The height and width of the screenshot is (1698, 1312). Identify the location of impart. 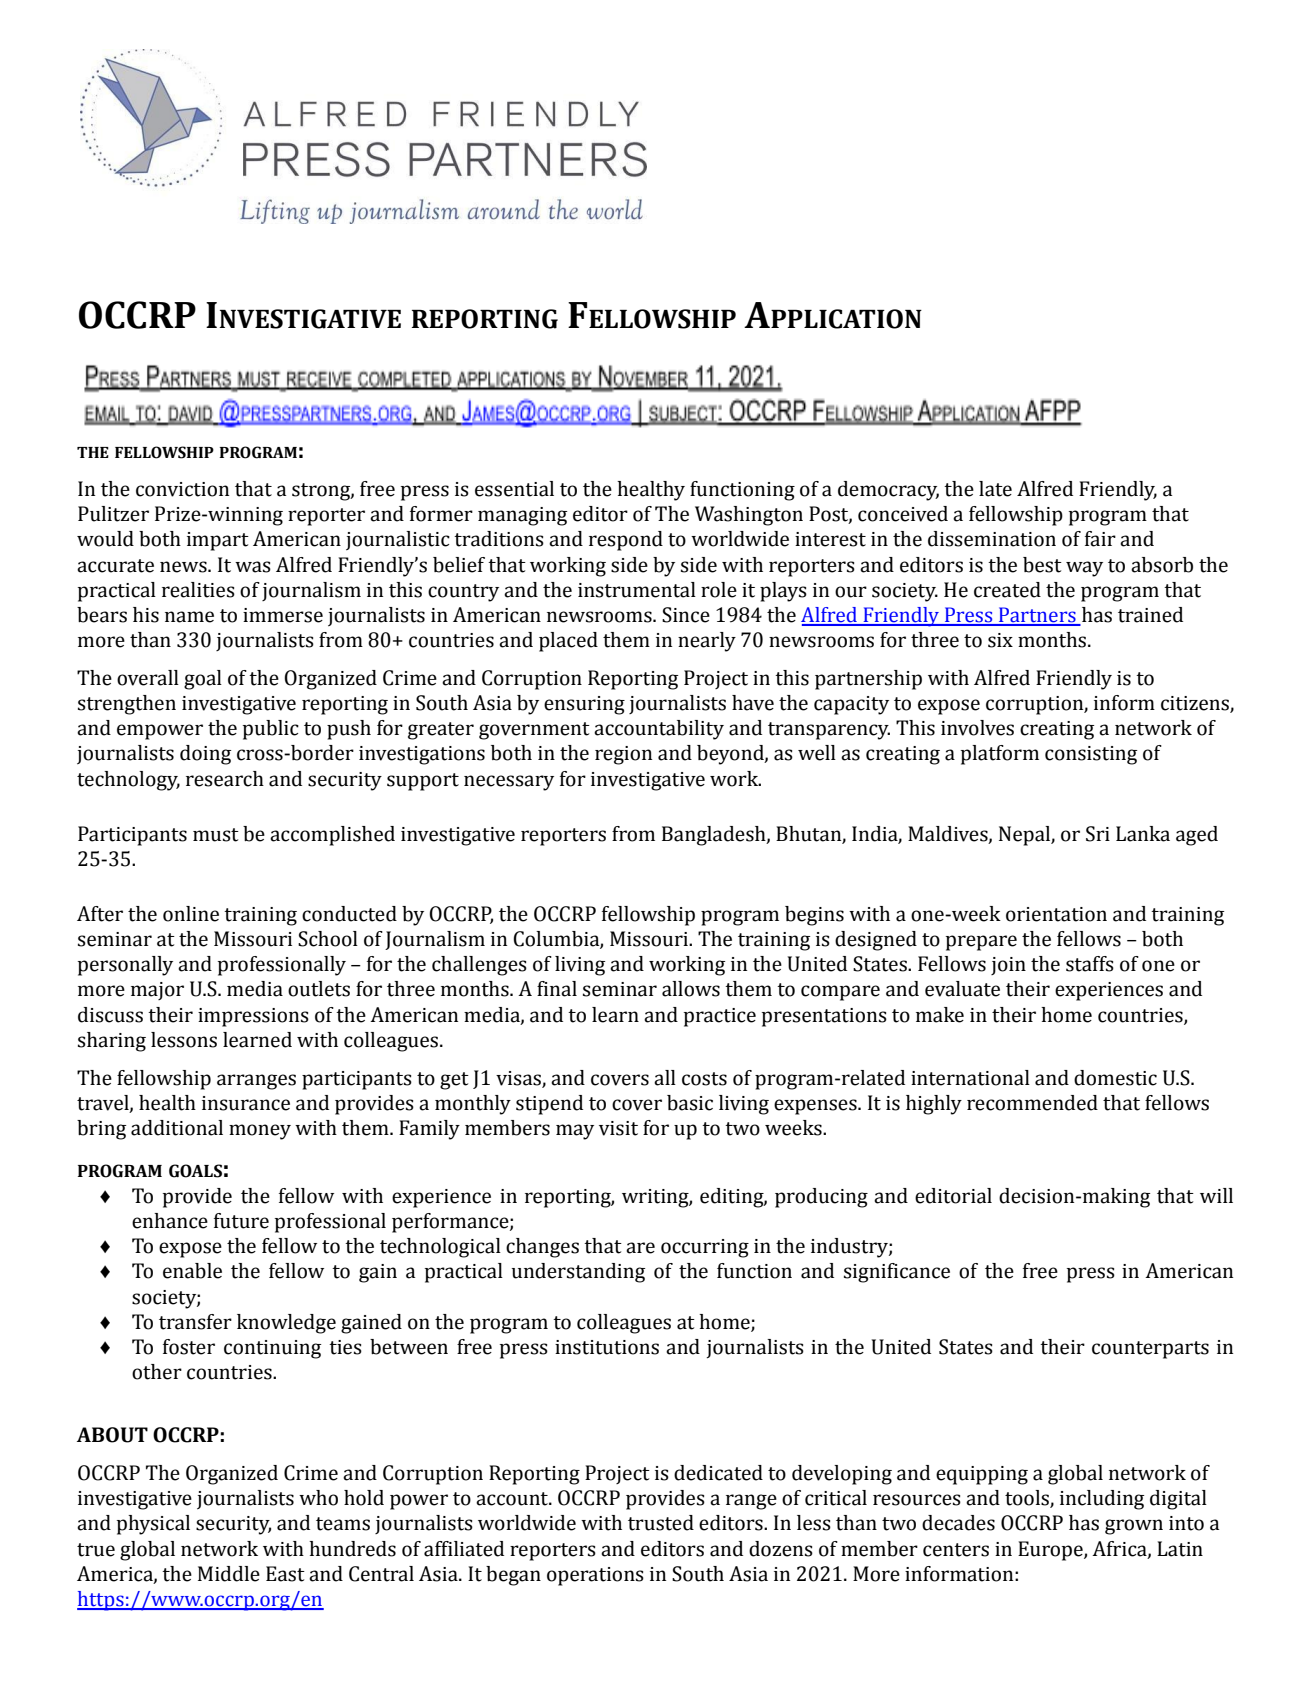
(218, 541).
